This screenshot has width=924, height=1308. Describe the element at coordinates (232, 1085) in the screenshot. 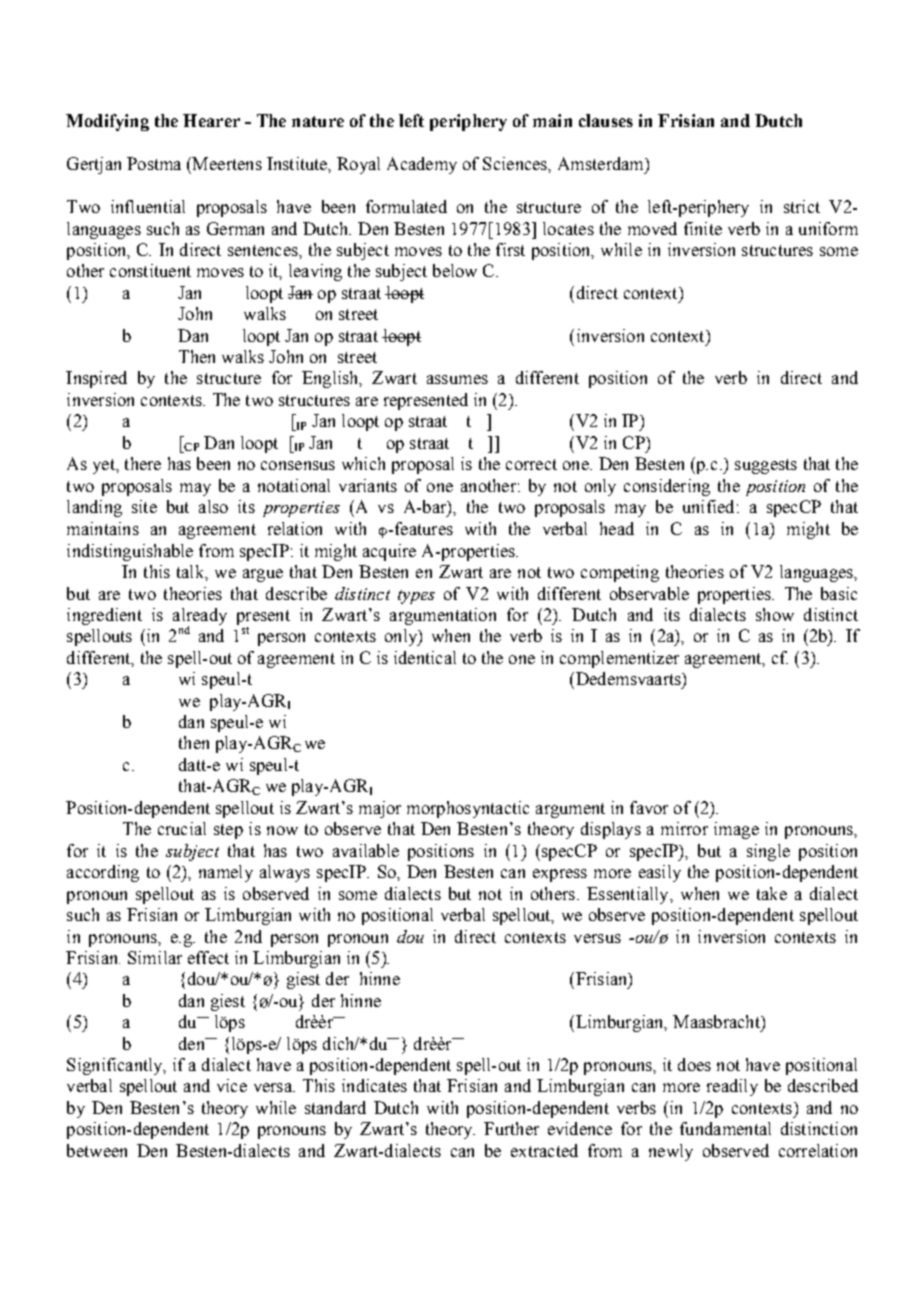

I see `vice` at that location.
